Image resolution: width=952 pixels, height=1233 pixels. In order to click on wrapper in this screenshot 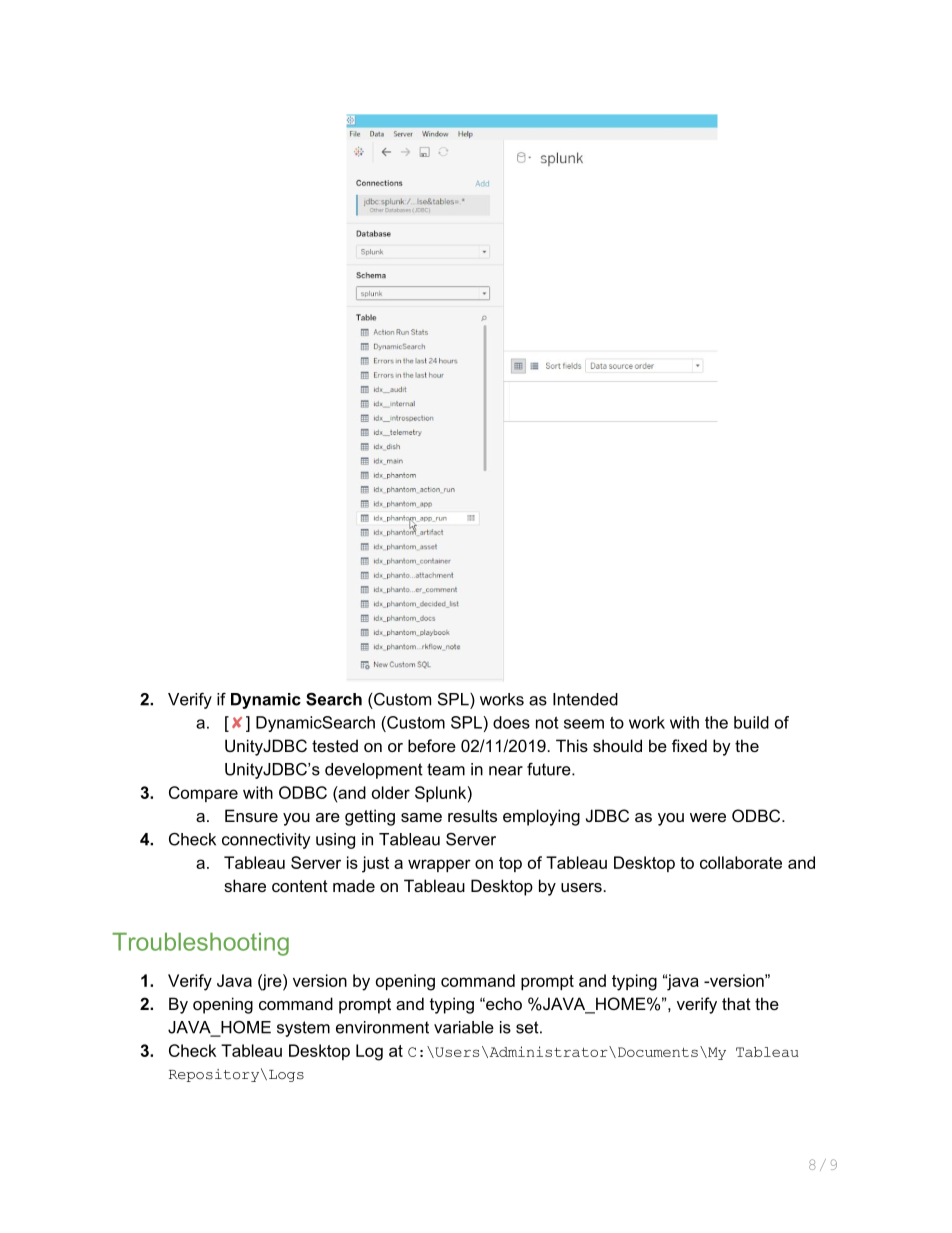, I will do `click(439, 865)`.
